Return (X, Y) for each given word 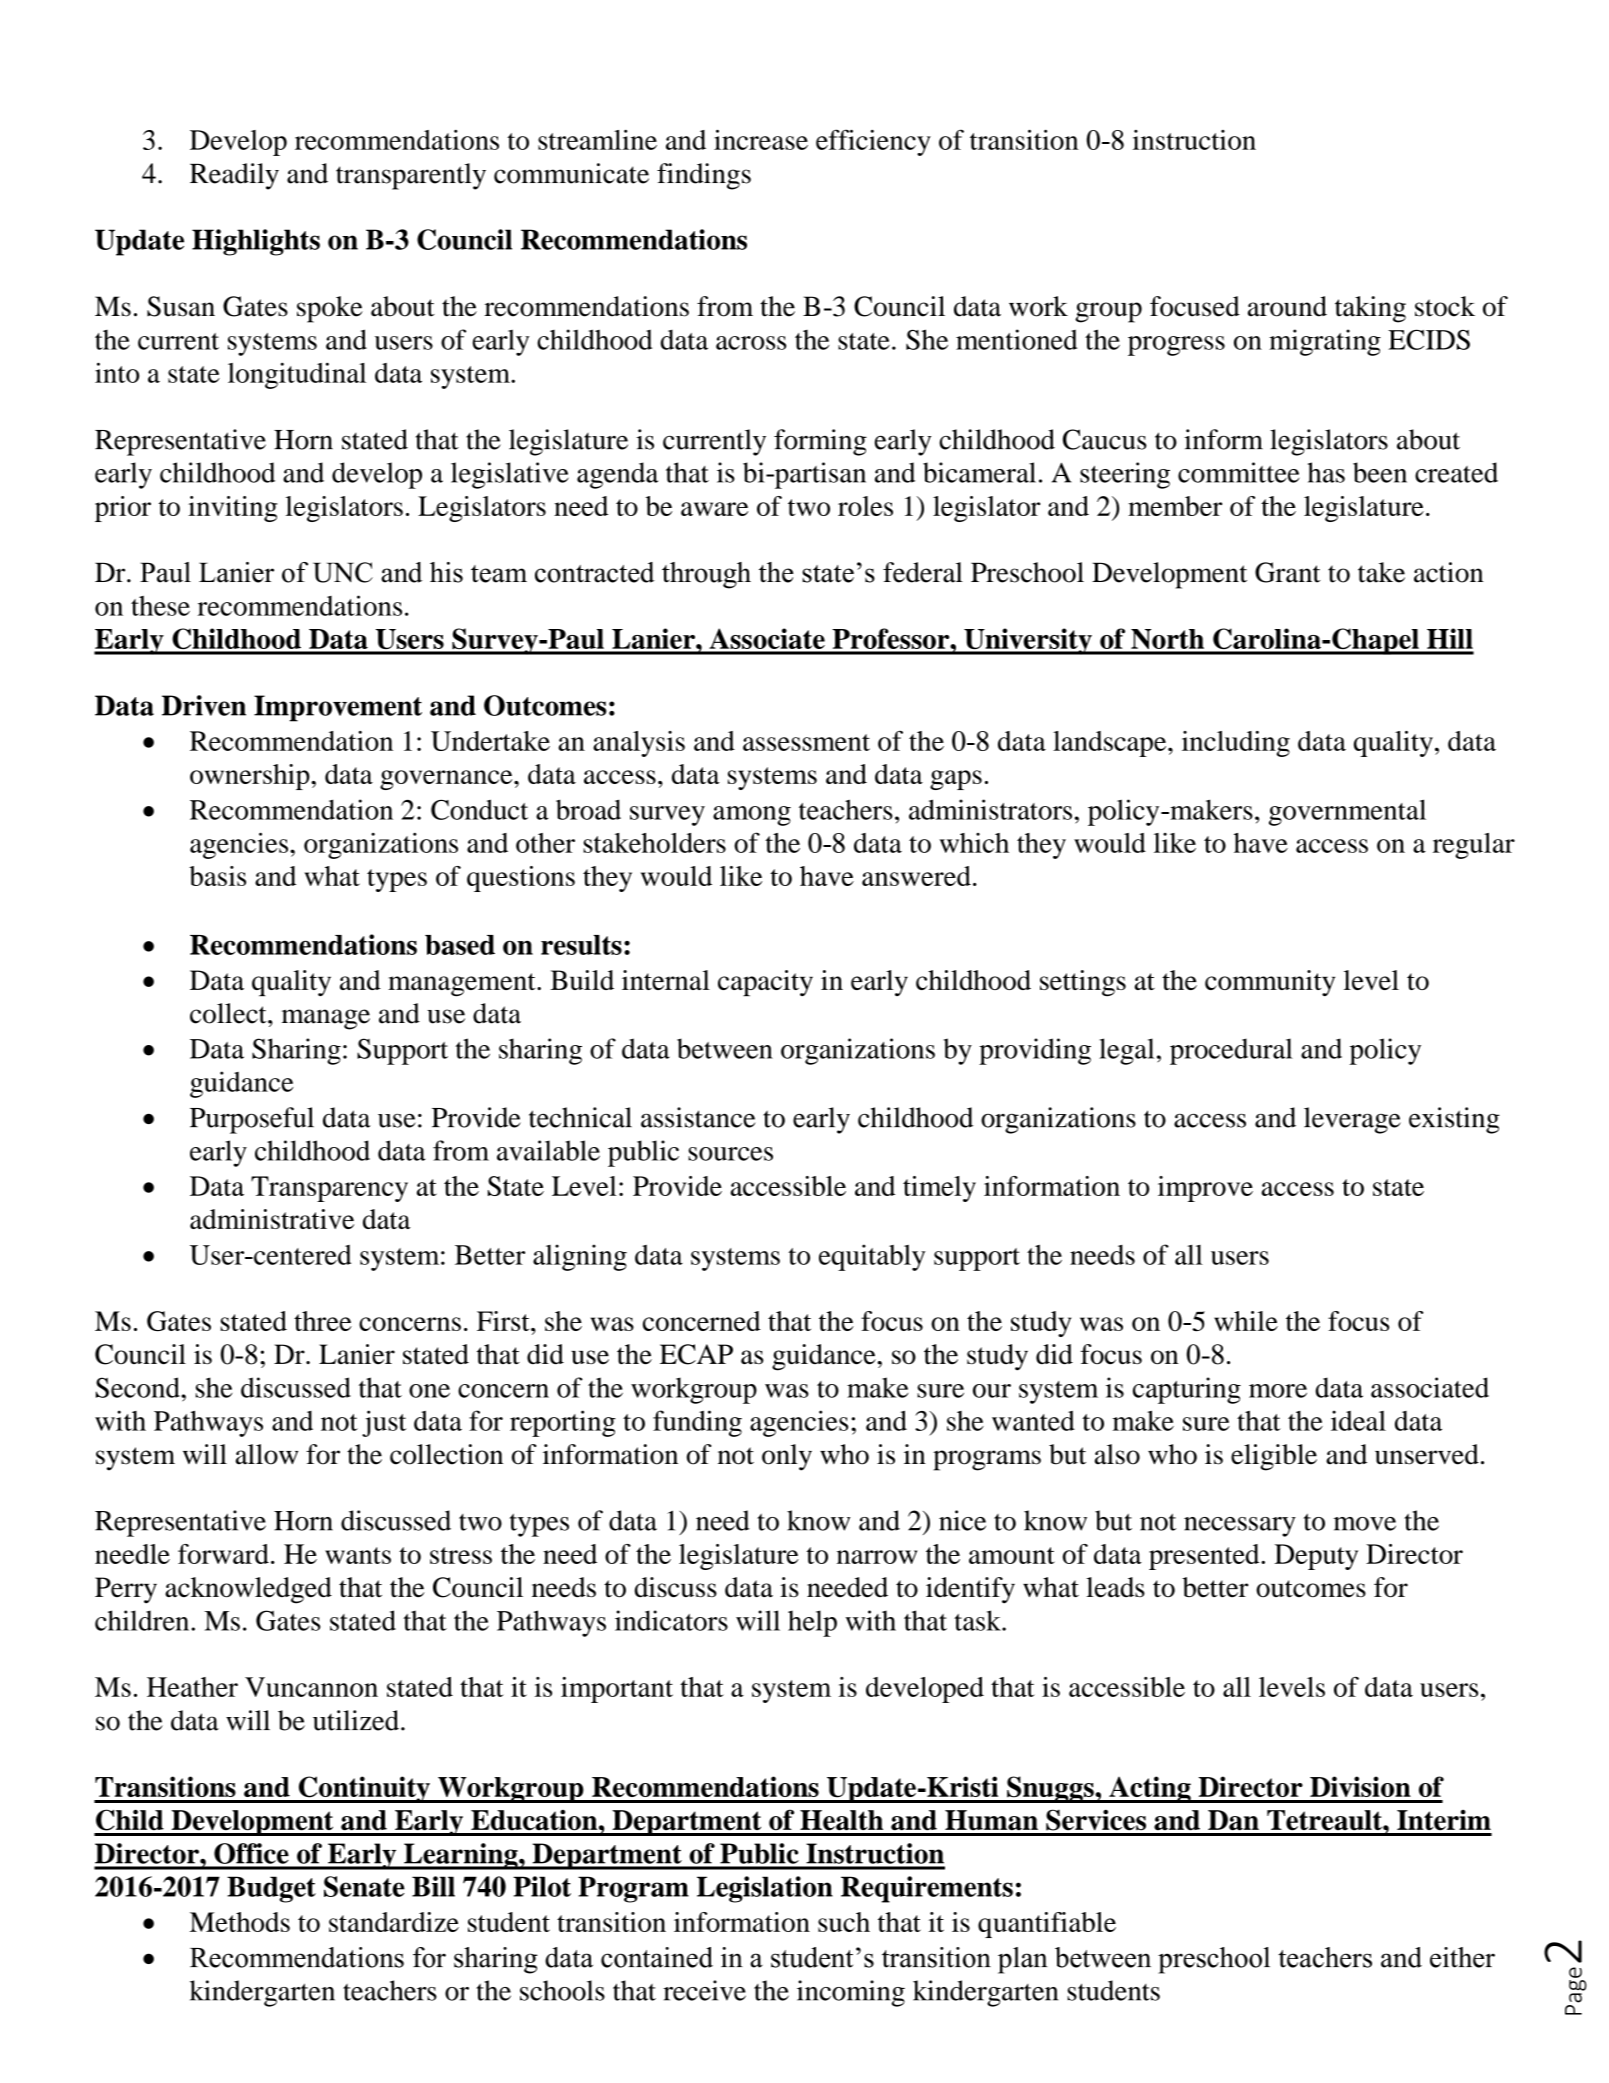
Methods (240, 1922)
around (1287, 306)
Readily (234, 176)
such (844, 1922)
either (1462, 1957)
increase (761, 139)
